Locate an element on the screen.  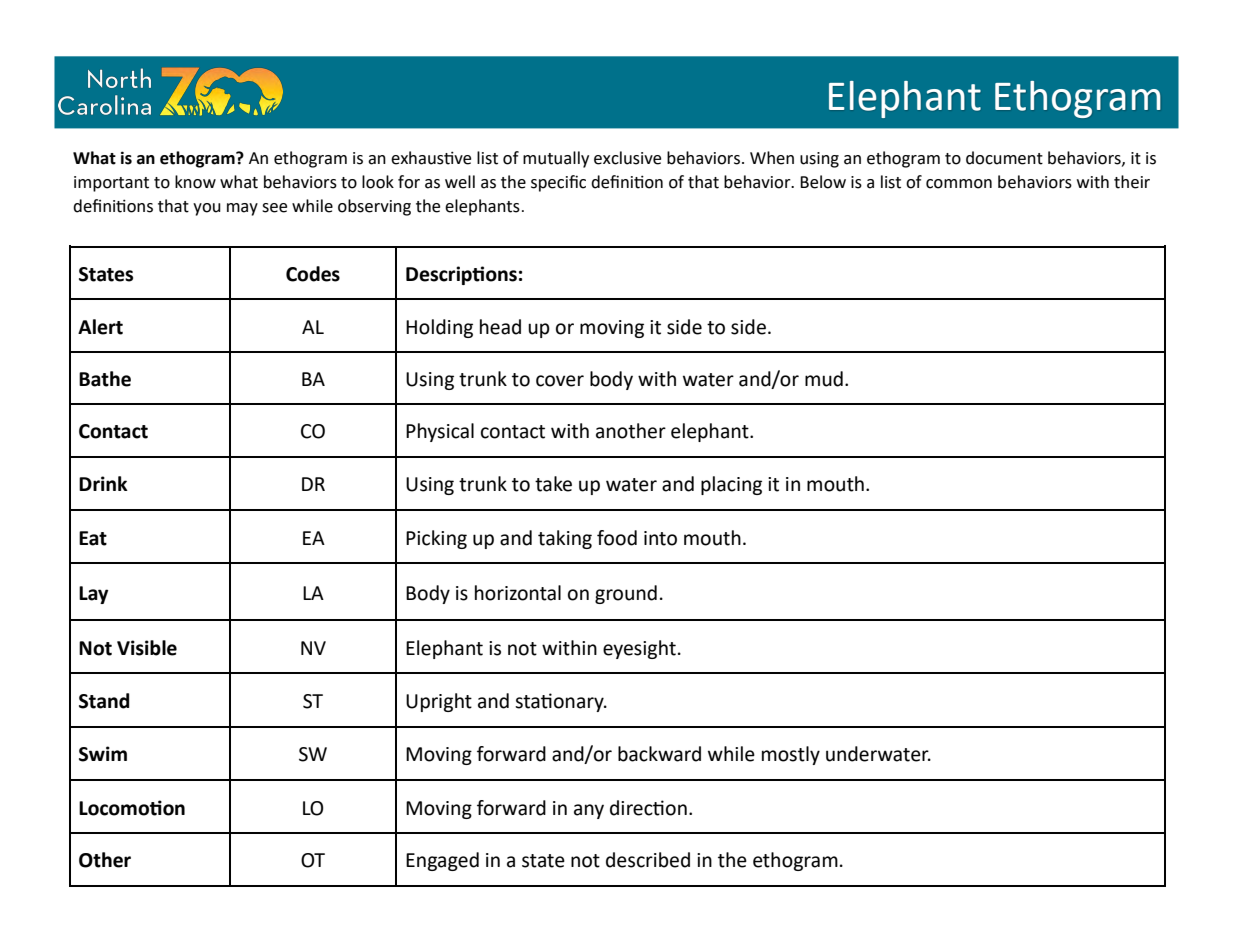
know is located at coordinates (195, 182).
